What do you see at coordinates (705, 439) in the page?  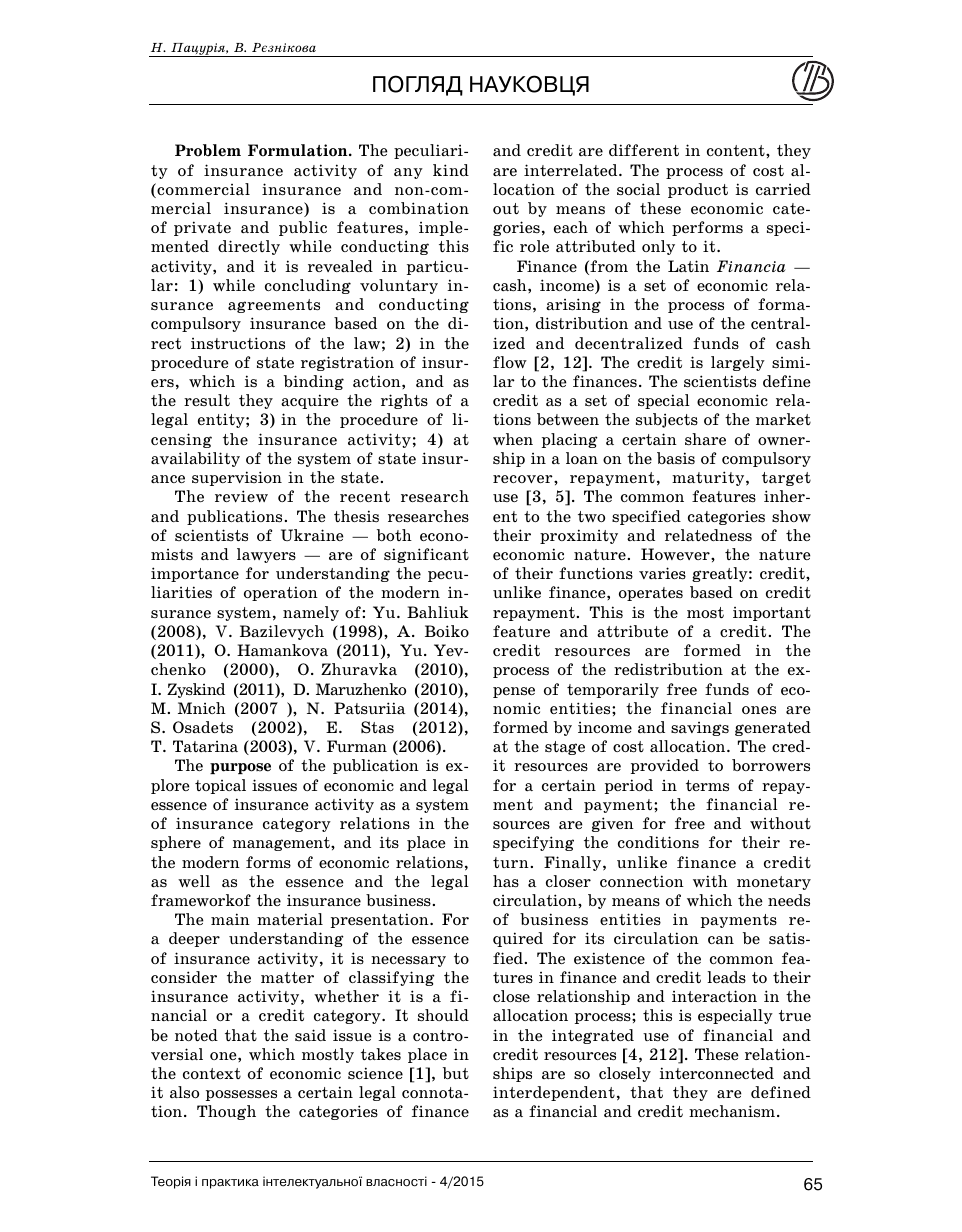 I see `share` at bounding box center [705, 439].
